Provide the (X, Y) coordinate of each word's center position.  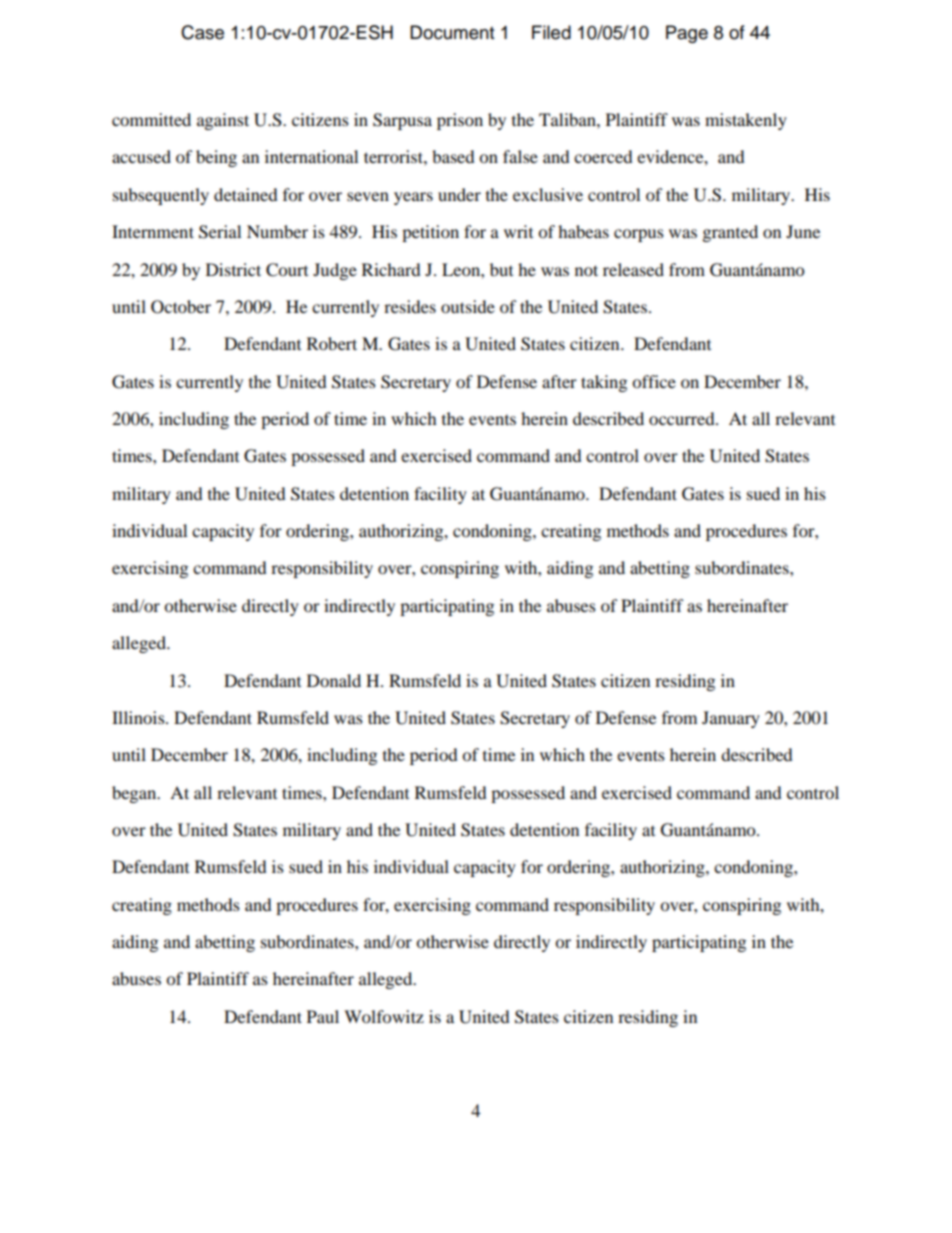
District (233, 269)
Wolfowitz (384, 1016)
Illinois (139, 717)
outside (468, 306)
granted (730, 233)
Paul (323, 1016)
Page (687, 34)
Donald (334, 680)
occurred (683, 418)
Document (452, 32)
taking (604, 383)
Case (202, 32)
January (731, 719)
